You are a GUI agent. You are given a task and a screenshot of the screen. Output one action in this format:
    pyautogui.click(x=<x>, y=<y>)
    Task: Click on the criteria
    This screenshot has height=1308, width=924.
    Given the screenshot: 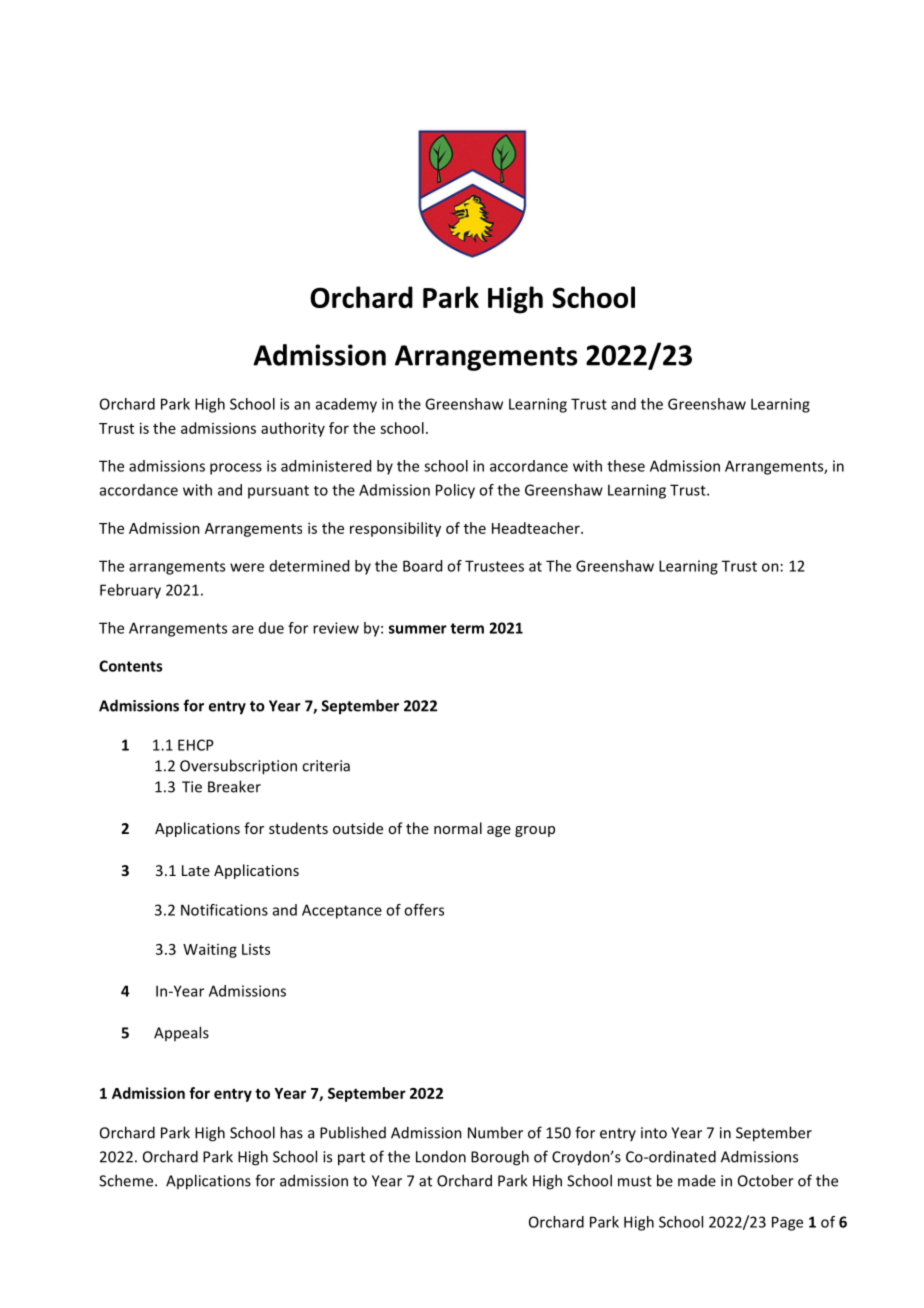 What is the action you would take?
    pyautogui.click(x=326, y=766)
